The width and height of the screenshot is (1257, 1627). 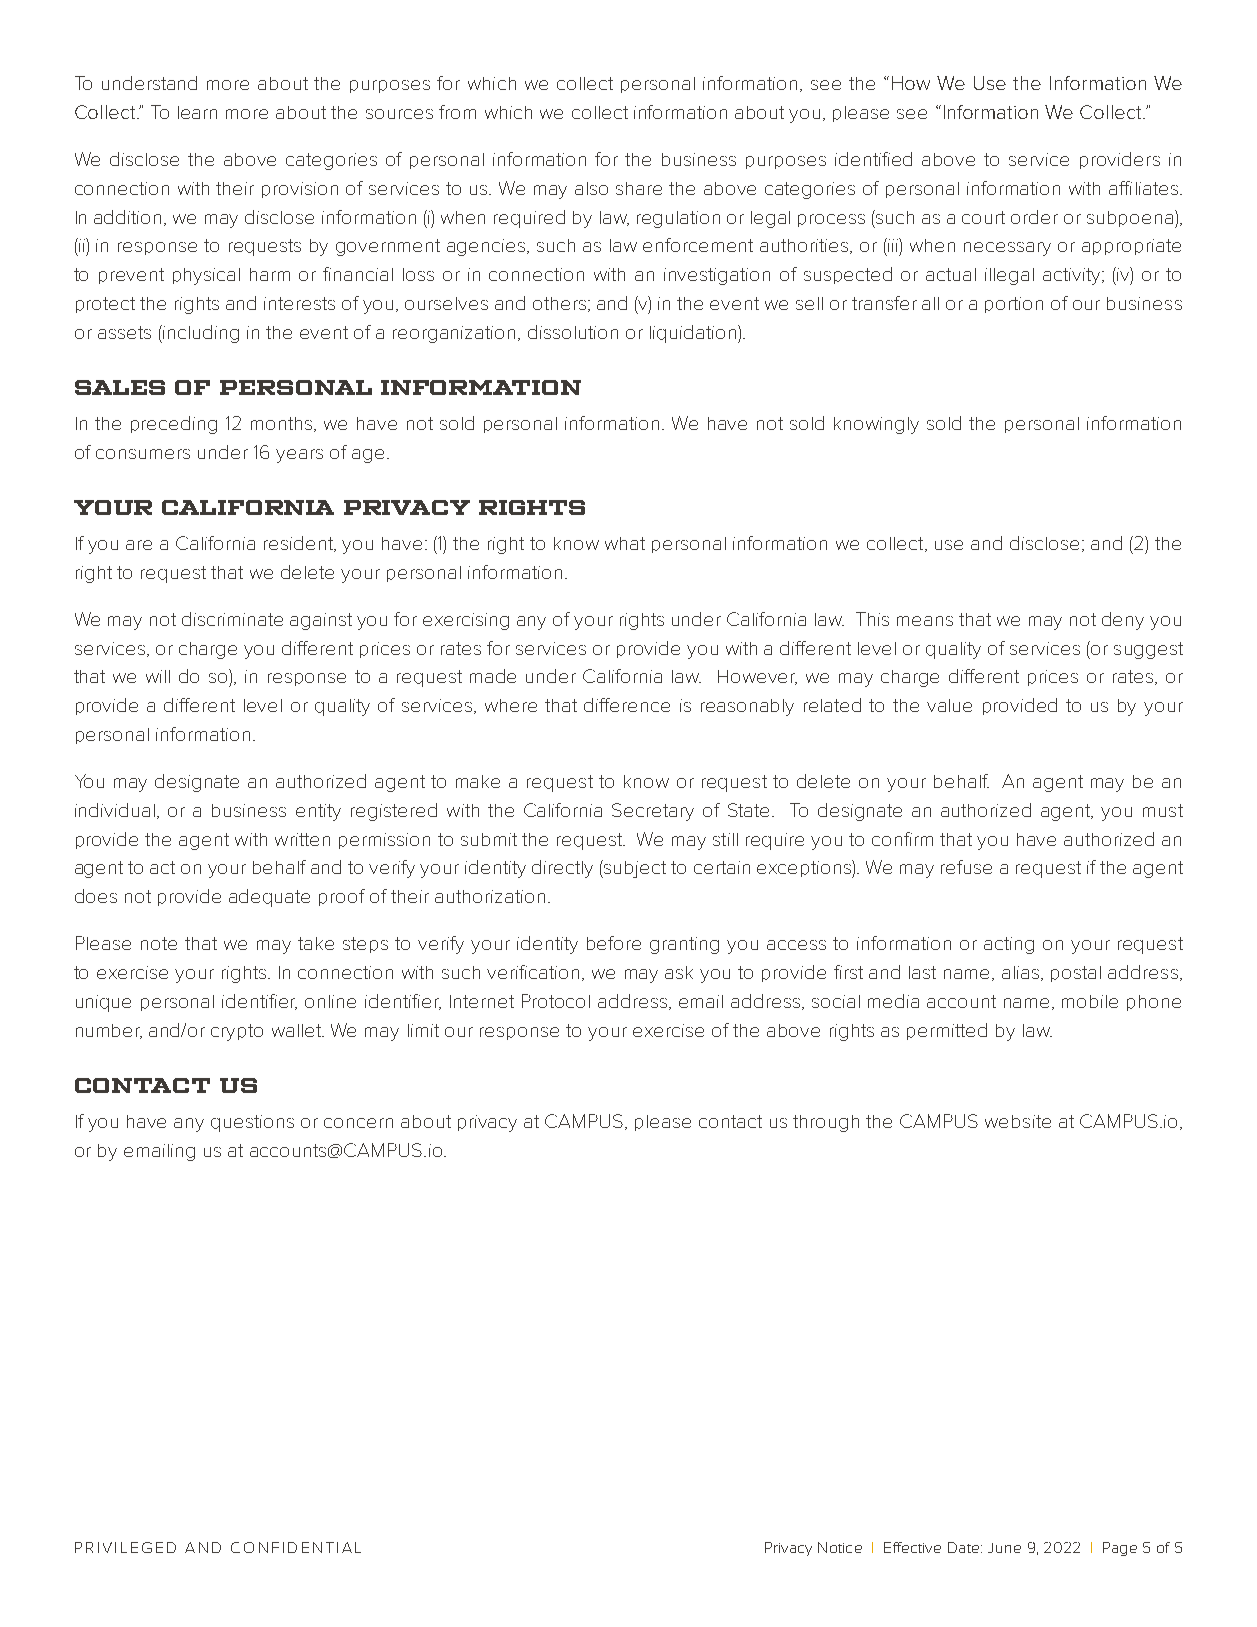 I want to click on Notice, so click(x=840, y=1547).
